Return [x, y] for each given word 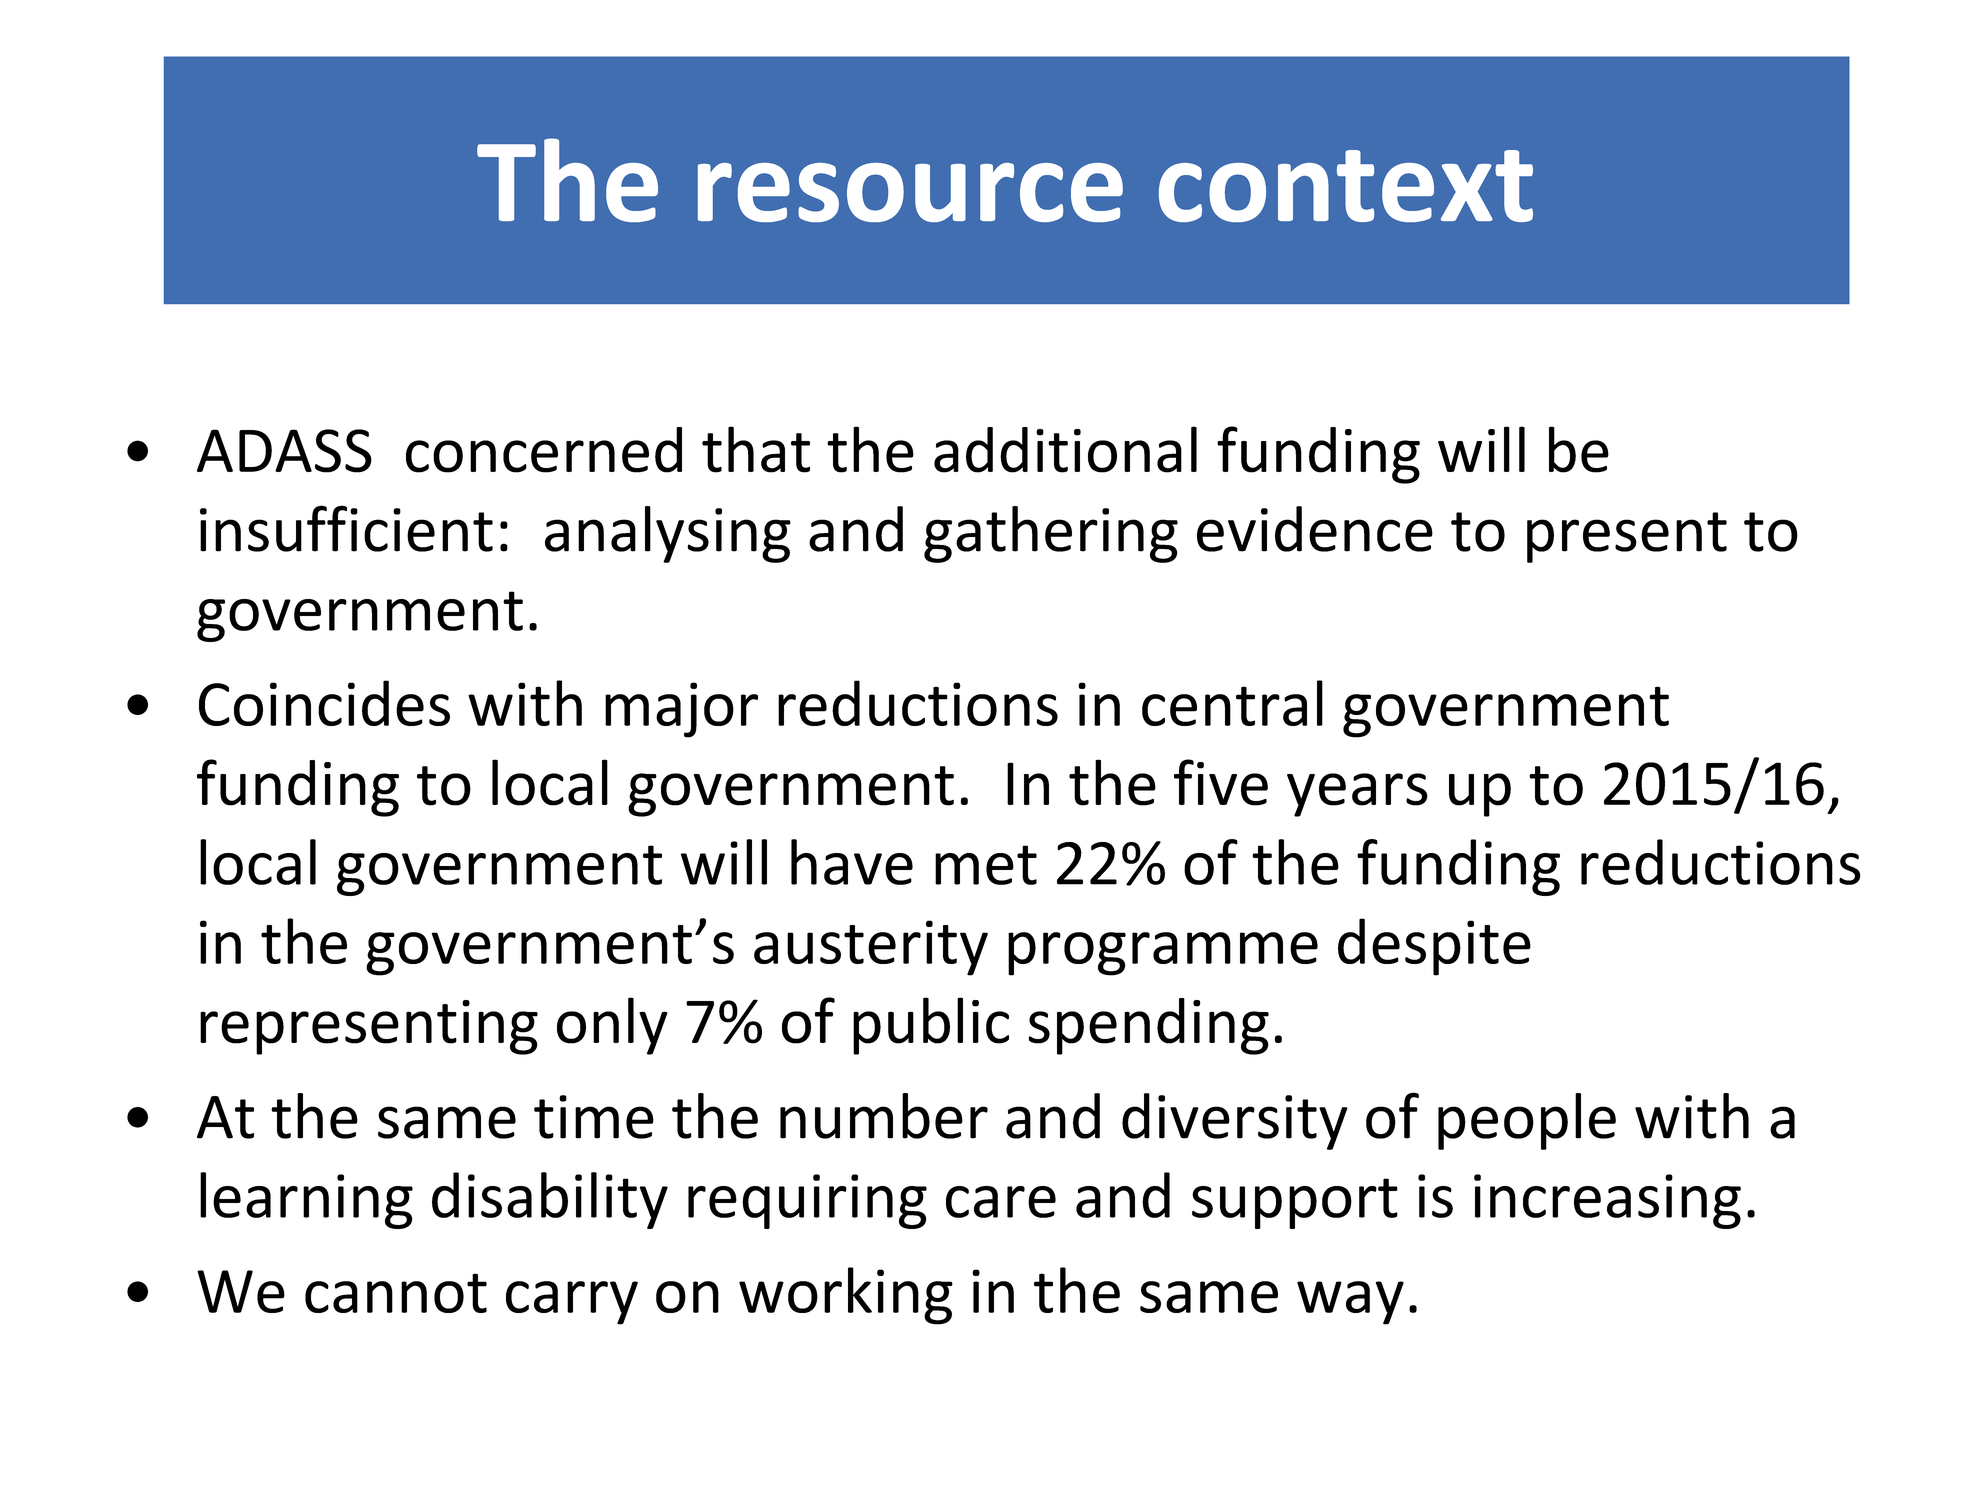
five [1221, 782]
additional [1065, 449]
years [1357, 795]
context [1346, 186]
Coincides [324, 703]
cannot [396, 1293]
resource [910, 192]
